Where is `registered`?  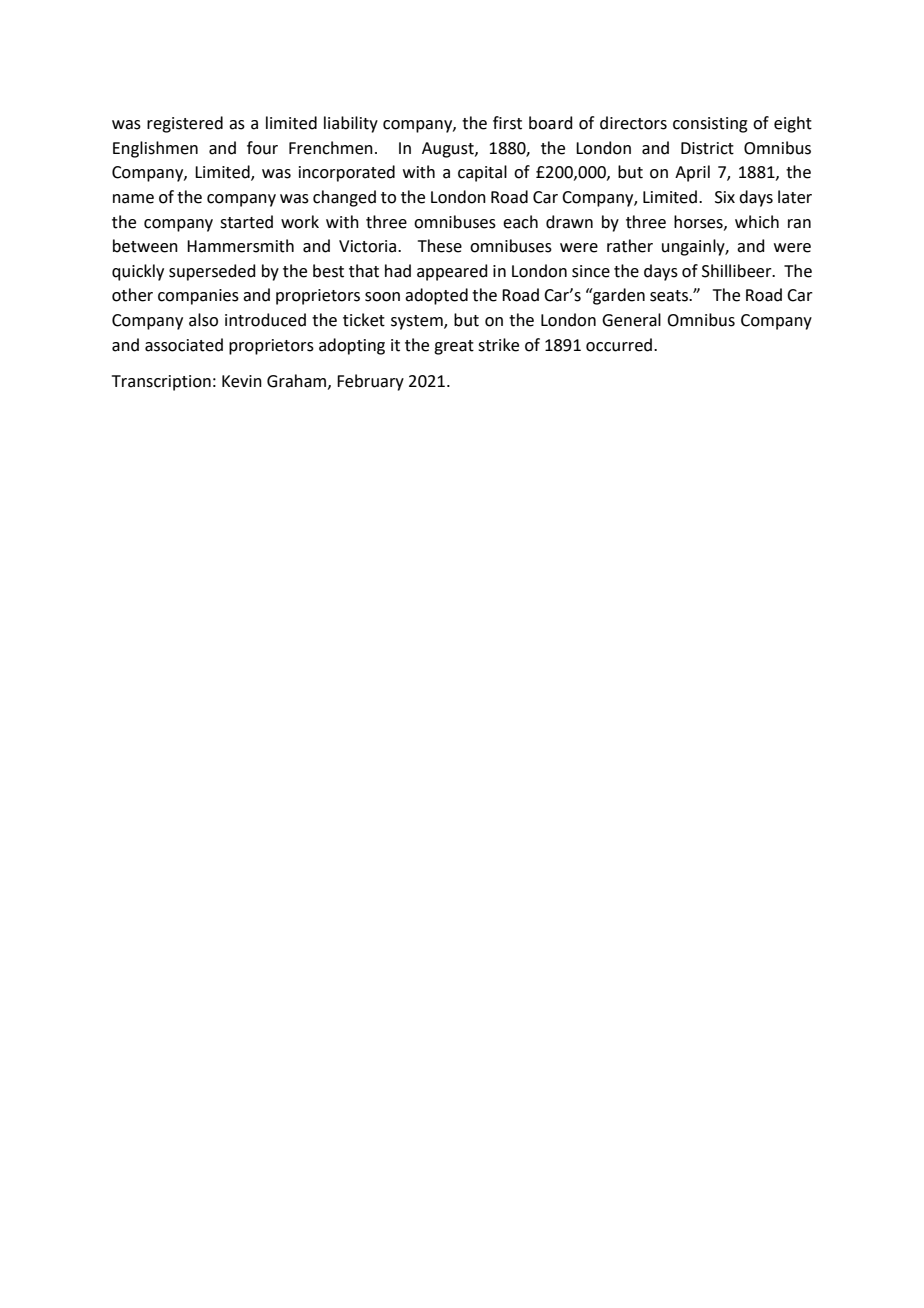 registered is located at coordinates (185, 124).
